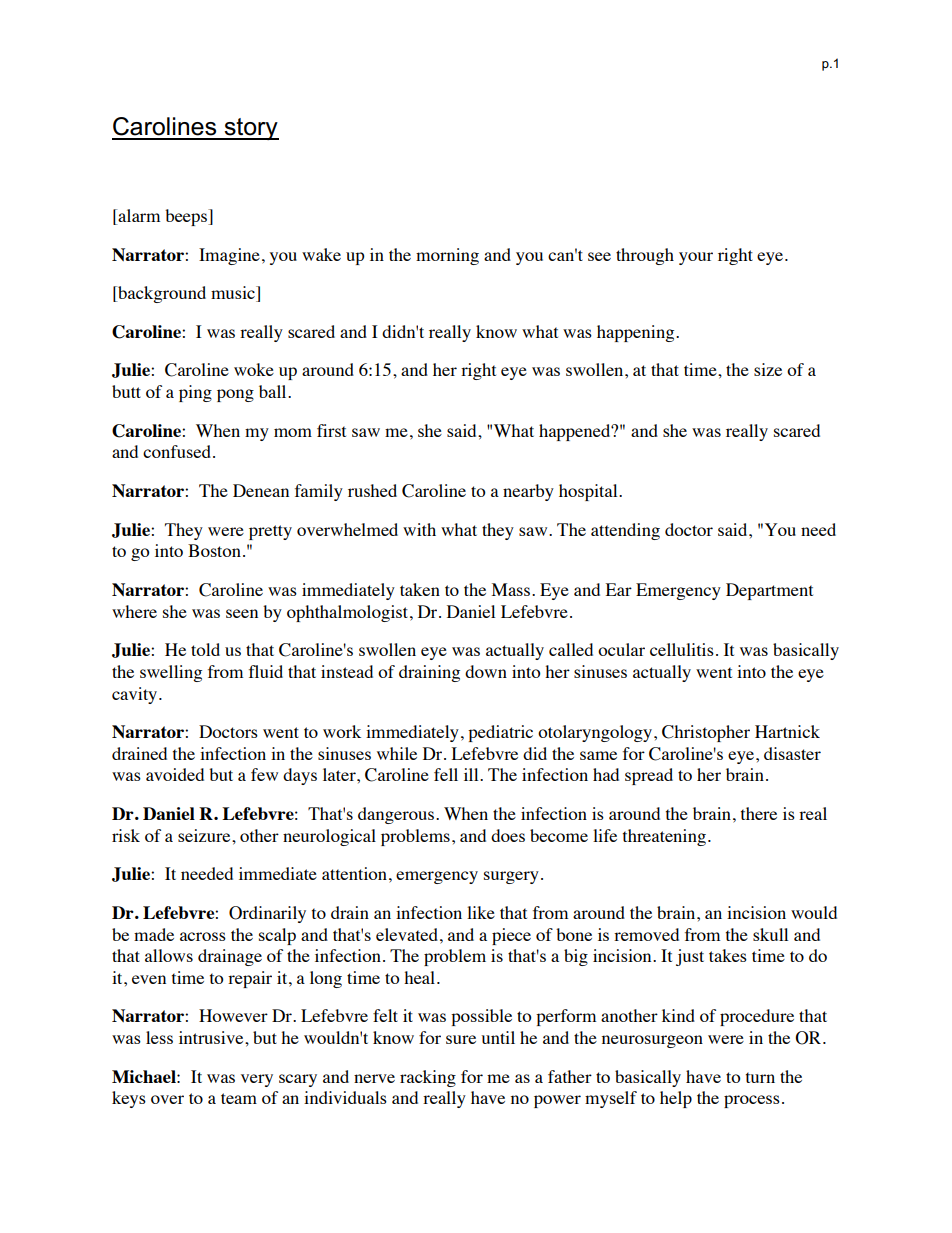 This screenshot has width=952, height=1233. What do you see at coordinates (447, 256) in the screenshot?
I see `morning` at bounding box center [447, 256].
